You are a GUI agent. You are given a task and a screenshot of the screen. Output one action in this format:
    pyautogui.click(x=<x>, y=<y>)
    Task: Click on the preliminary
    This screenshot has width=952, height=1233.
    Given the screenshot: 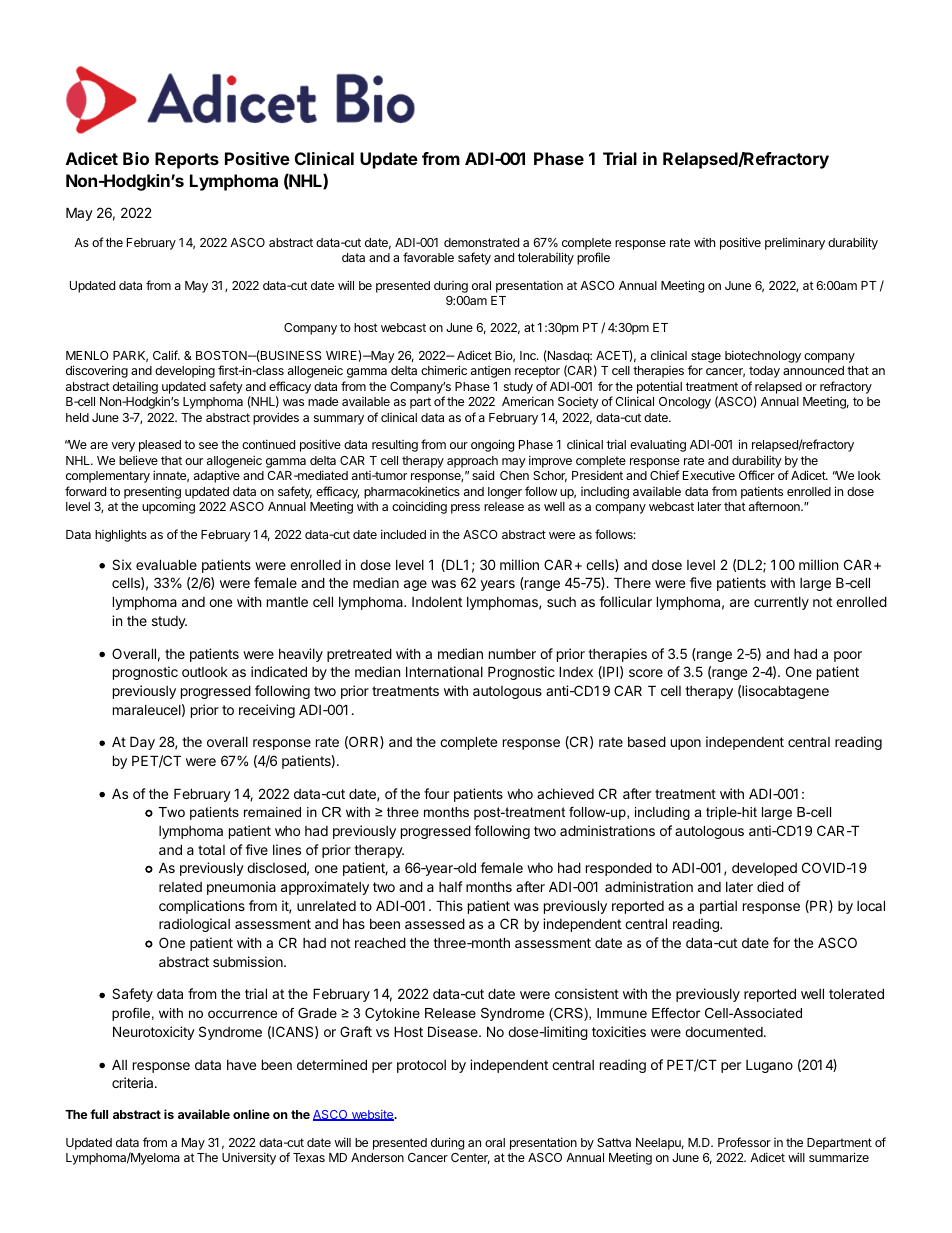 What is the action you would take?
    pyautogui.click(x=795, y=243)
